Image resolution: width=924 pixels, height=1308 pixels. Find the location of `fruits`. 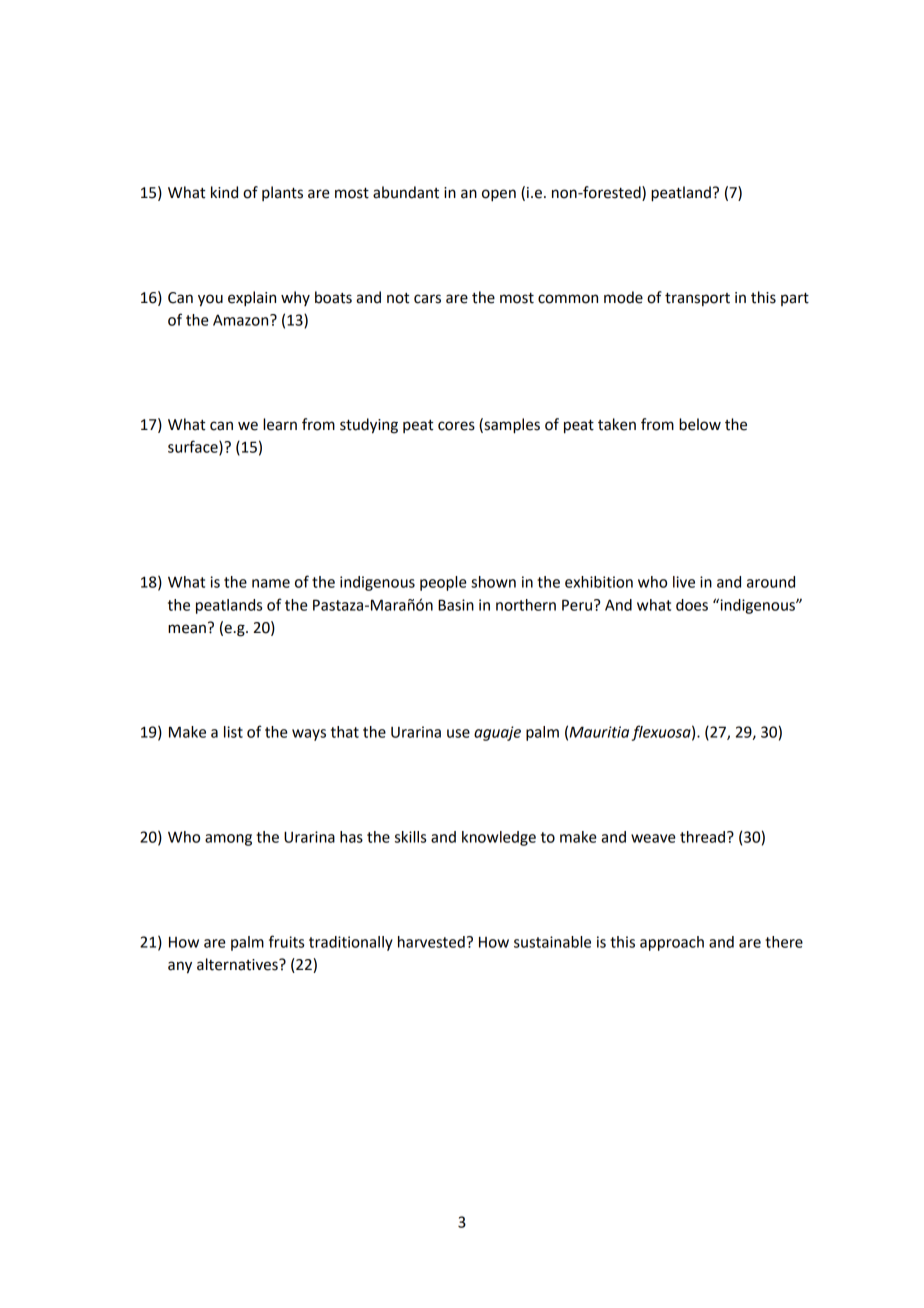

fruits is located at coordinates (286, 941).
